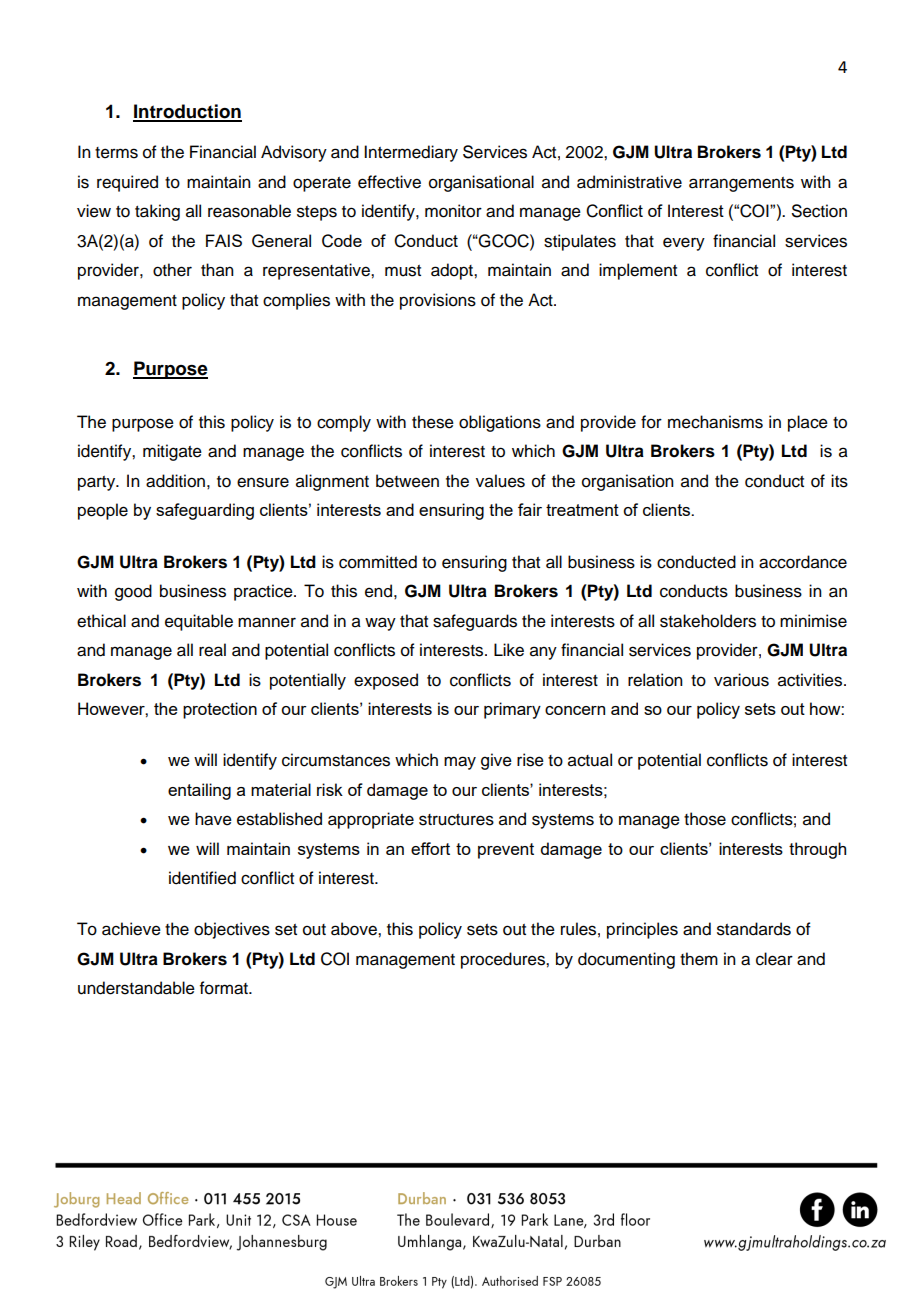 The height and width of the image is (1307, 924). Describe the element at coordinates (438, 301) in the image. I see `provisions` at that location.
